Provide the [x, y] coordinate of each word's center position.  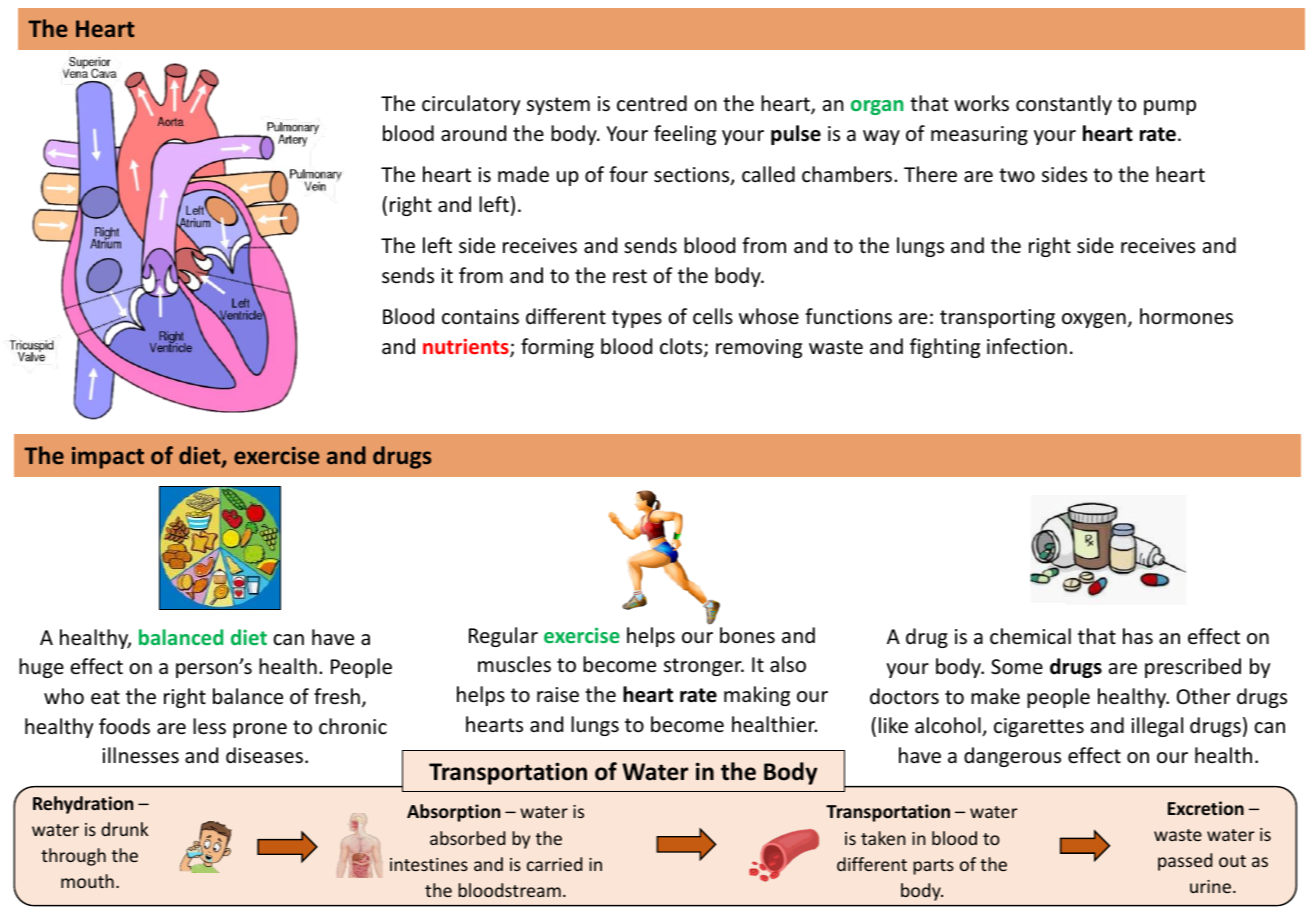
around [473, 133]
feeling [685, 135]
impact [108, 458]
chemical [1030, 636]
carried [554, 864]
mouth [87, 881]
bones [747, 635]
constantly [1064, 105]
